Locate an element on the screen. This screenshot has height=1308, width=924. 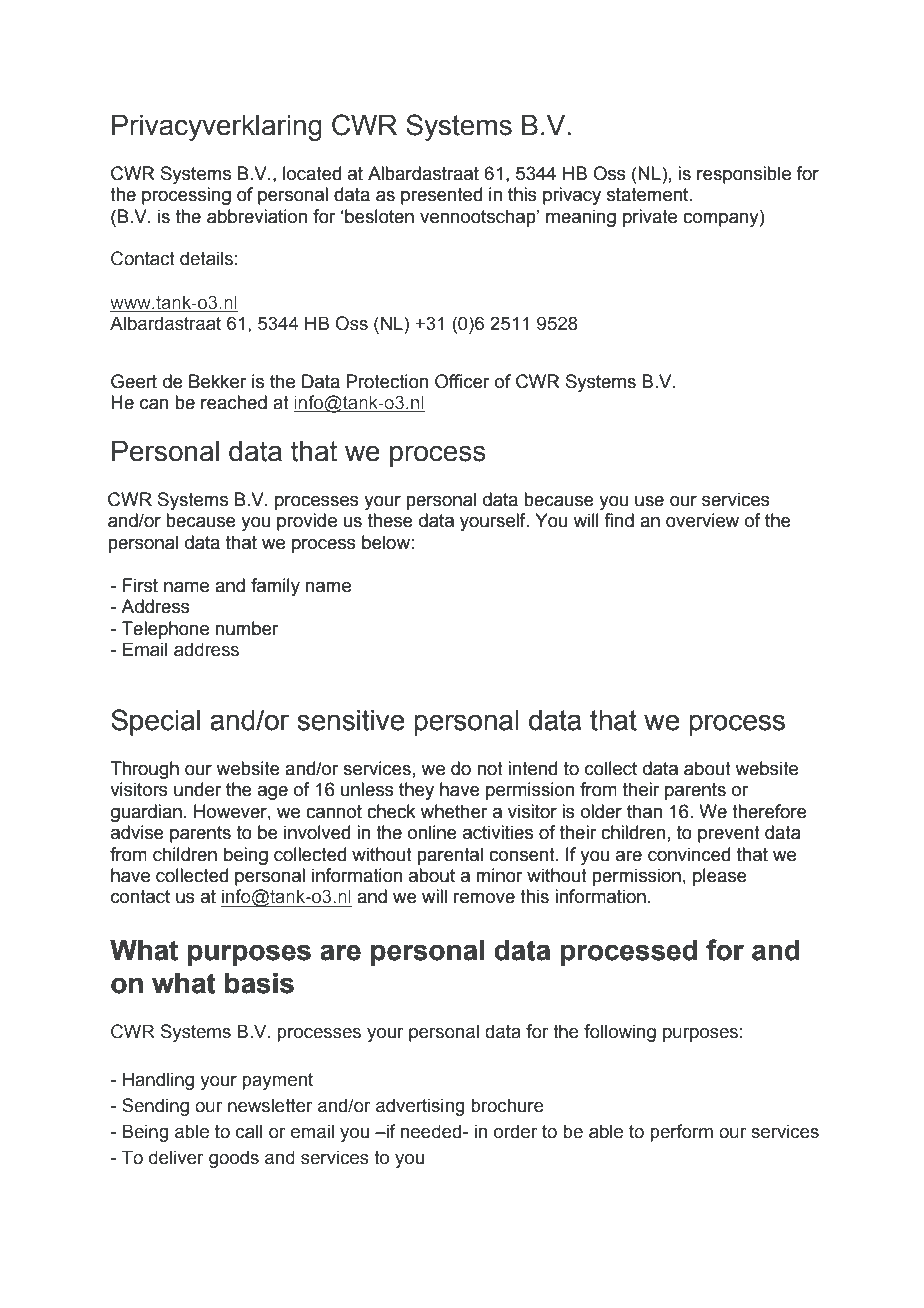
perform is located at coordinates (682, 1133).
